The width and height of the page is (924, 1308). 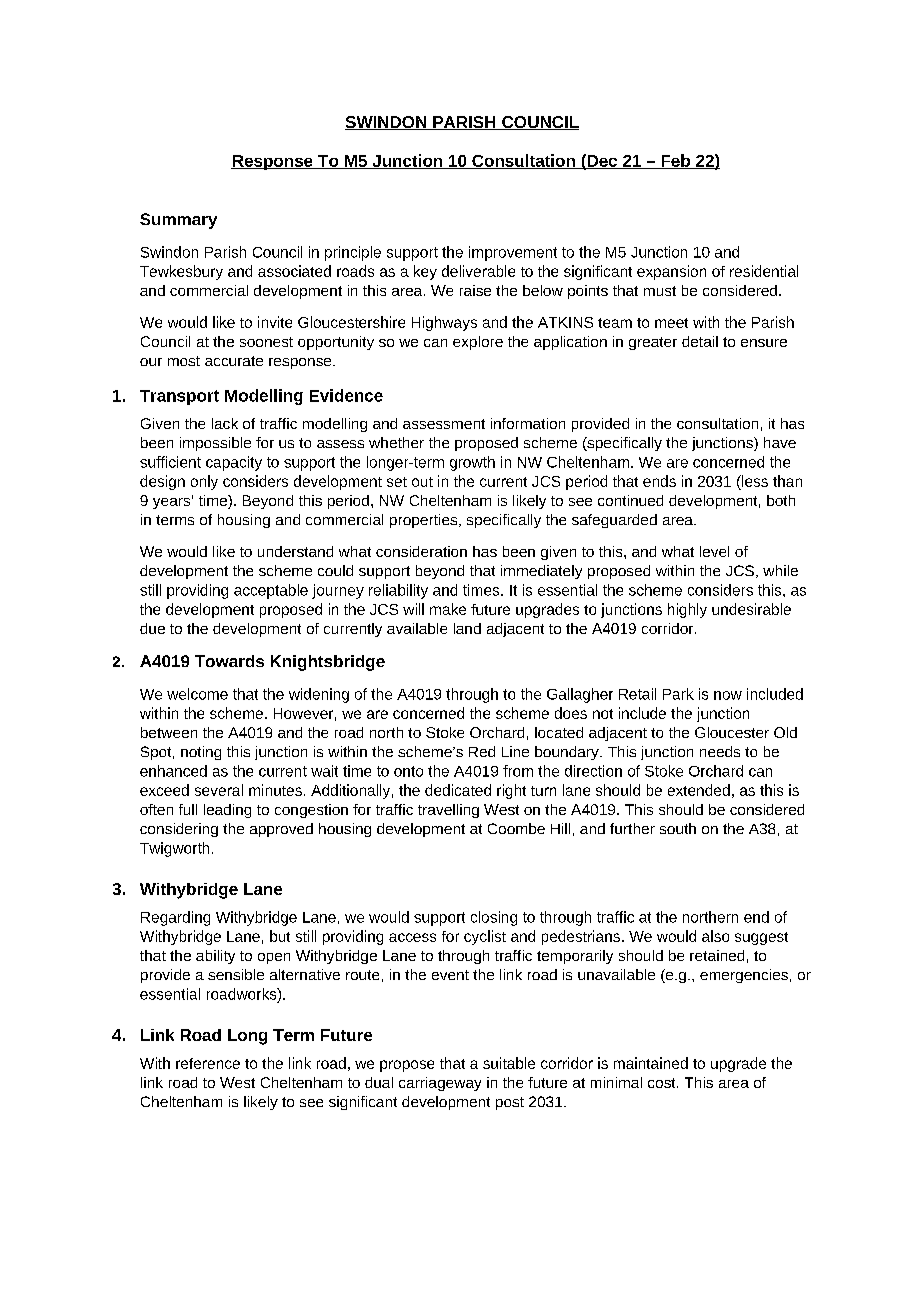 I want to click on Towards, so click(x=229, y=661).
